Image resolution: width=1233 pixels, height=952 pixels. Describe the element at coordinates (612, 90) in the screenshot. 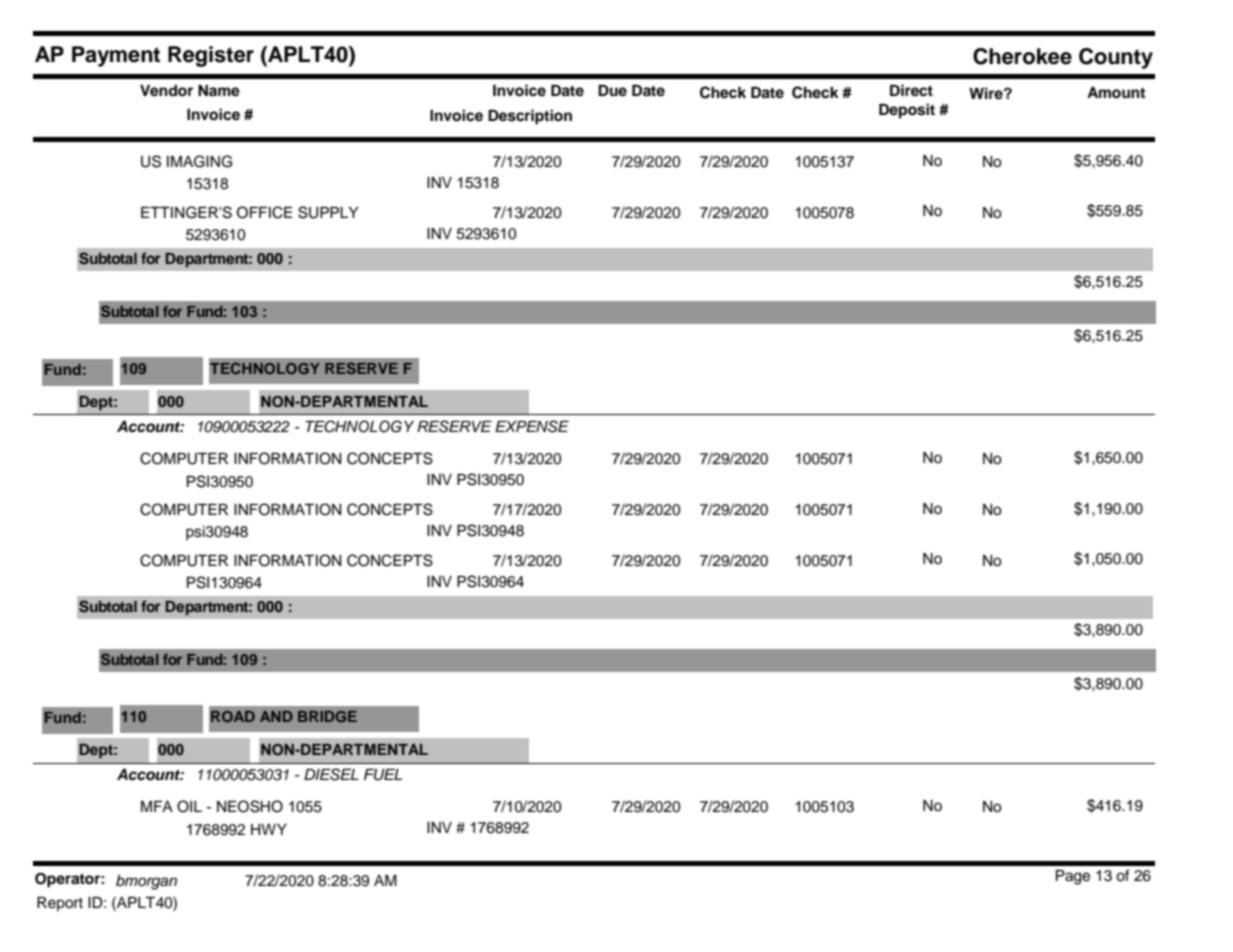

I see `Due` at that location.
